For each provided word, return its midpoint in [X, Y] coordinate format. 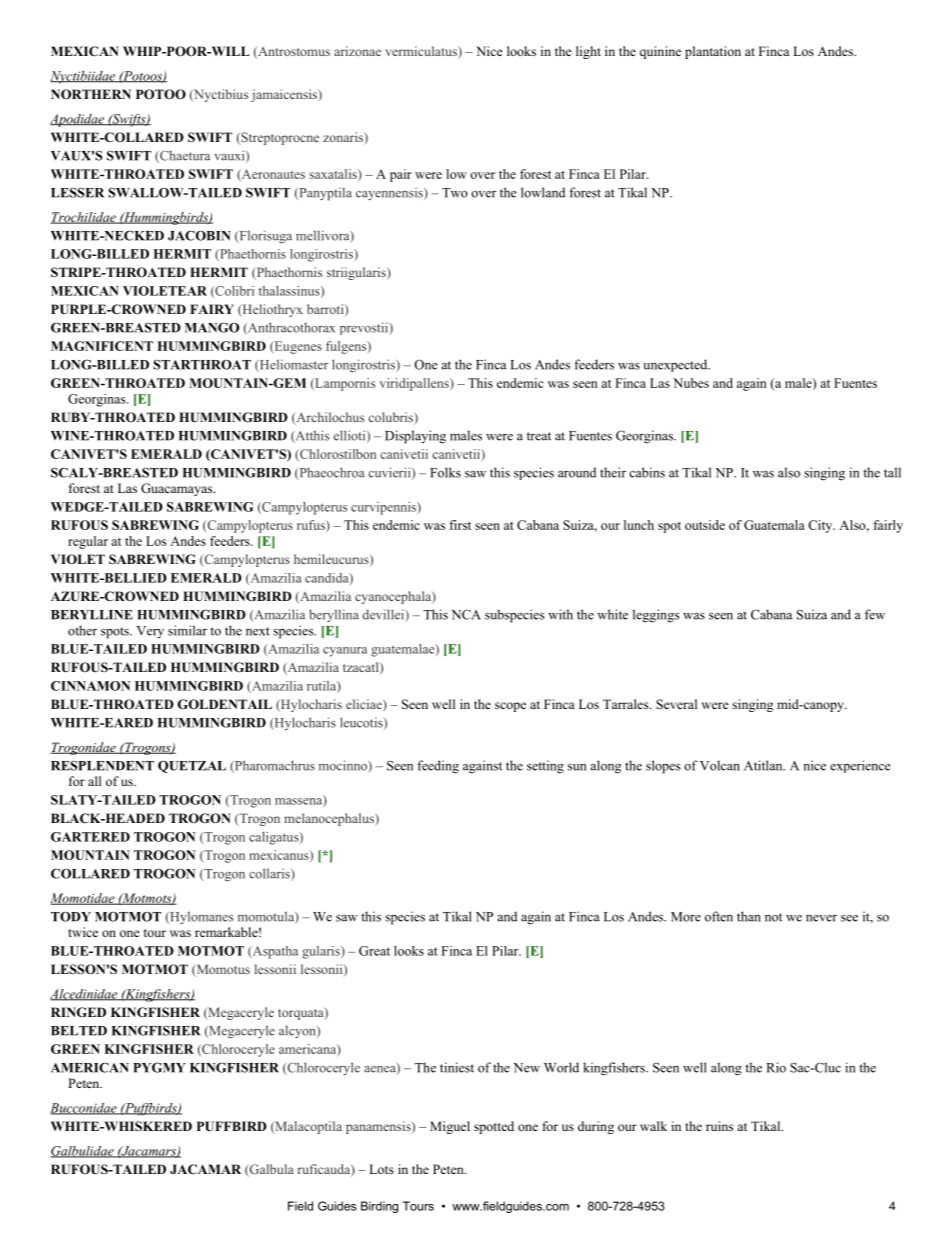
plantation [713, 52]
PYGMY [159, 1067]
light [588, 52]
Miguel [450, 1127]
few [875, 614]
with [560, 614]
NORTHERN [91, 94]
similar [187, 630]
